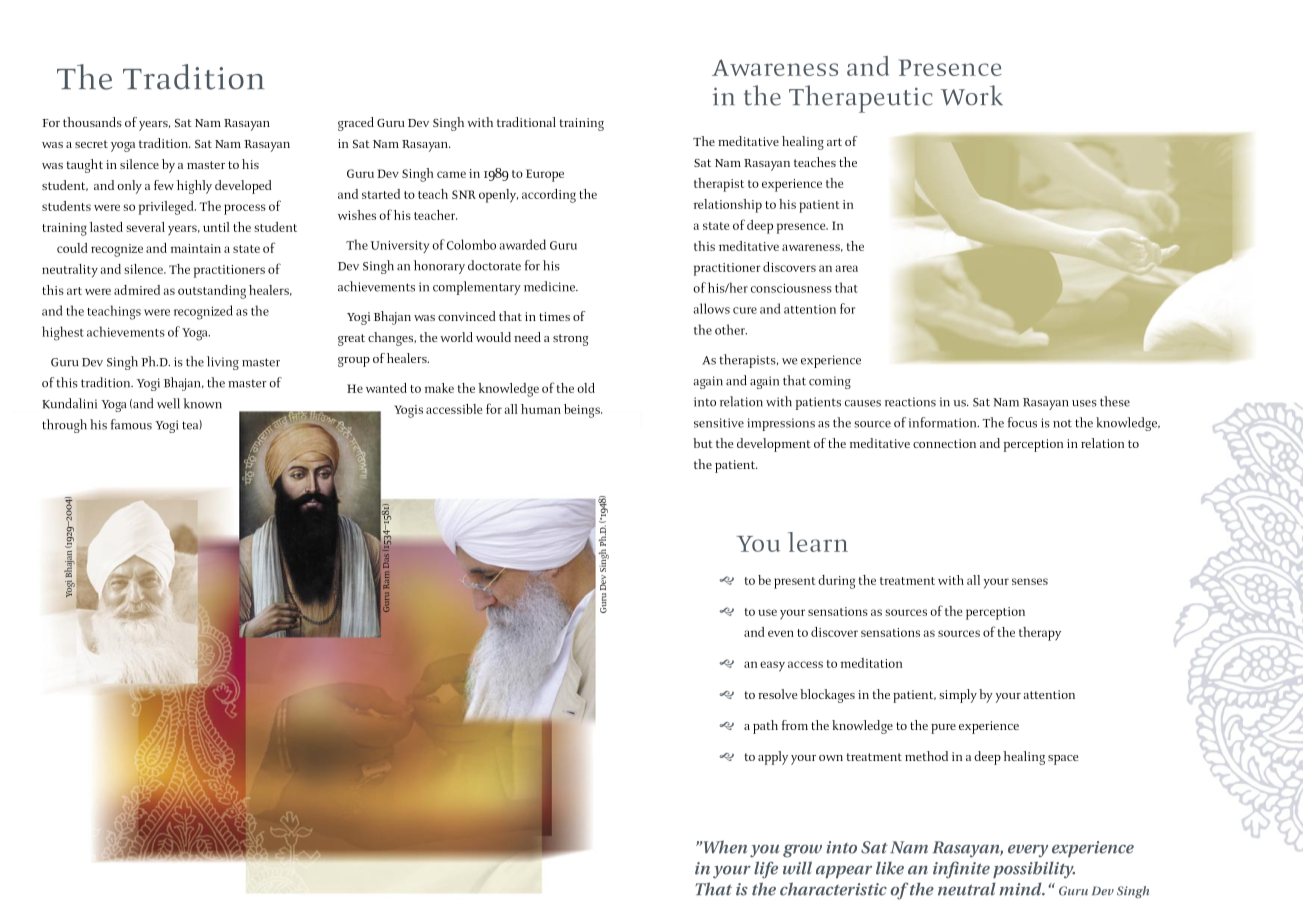  Describe the element at coordinates (92, 122) in the screenshot. I see `thousands` at that location.
